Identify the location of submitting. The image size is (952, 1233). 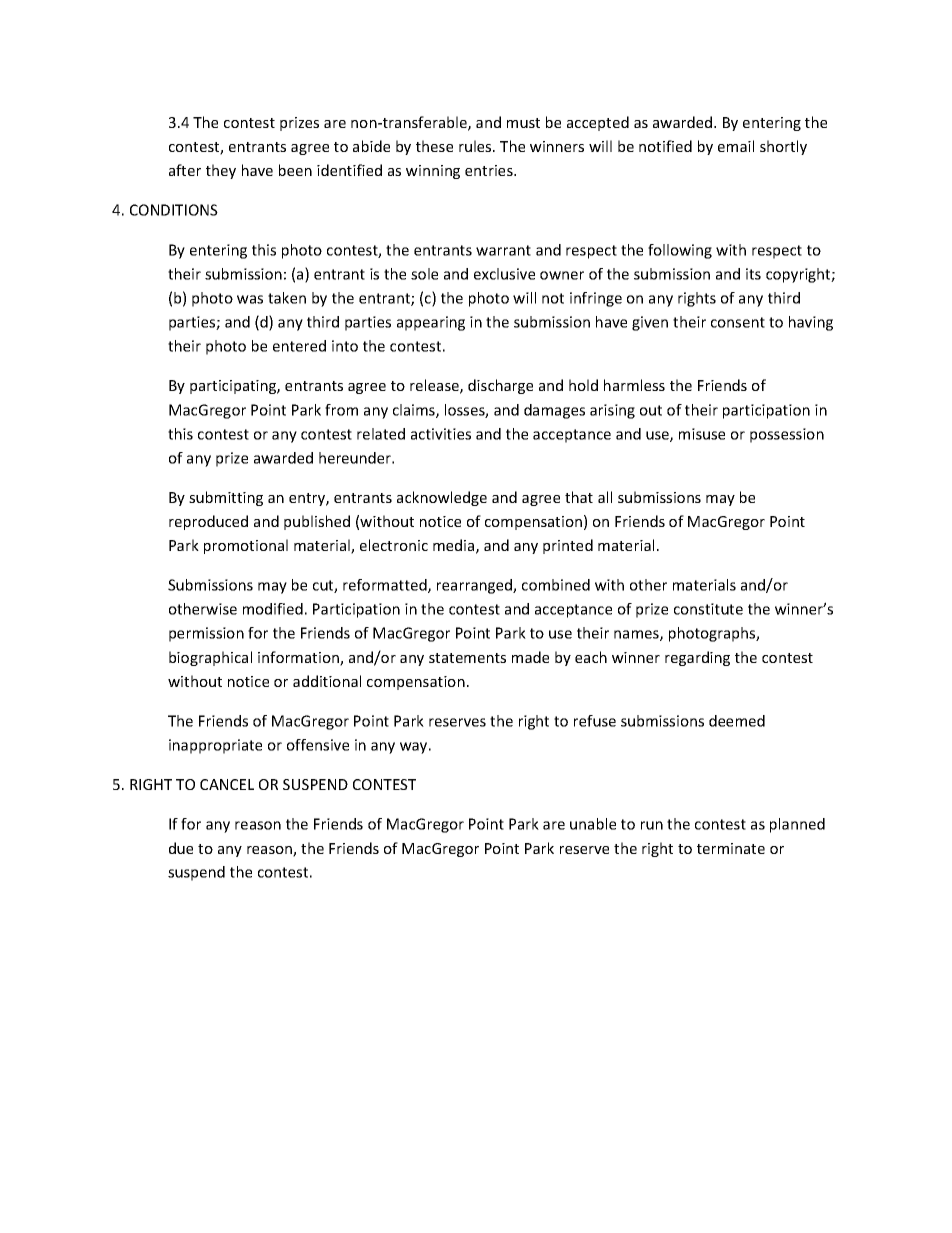
(226, 498).
